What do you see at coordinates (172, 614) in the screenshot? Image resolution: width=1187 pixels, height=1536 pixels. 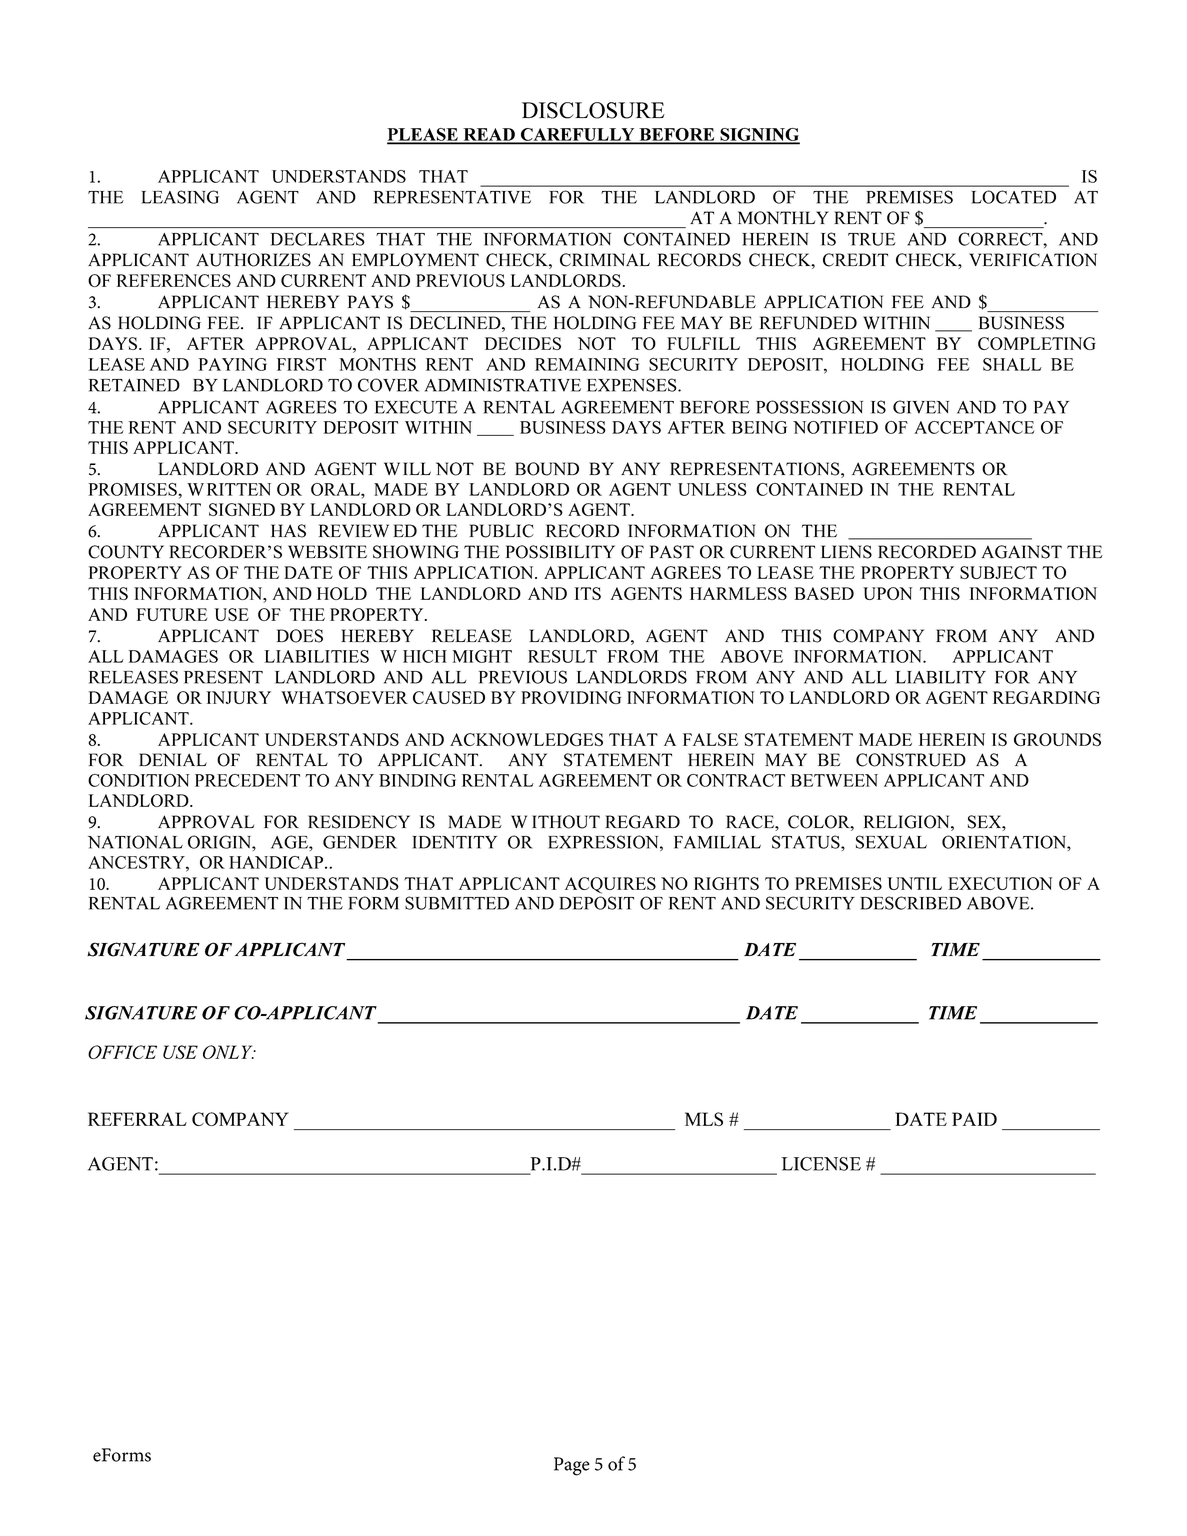 I see `FUTURE` at bounding box center [172, 614].
